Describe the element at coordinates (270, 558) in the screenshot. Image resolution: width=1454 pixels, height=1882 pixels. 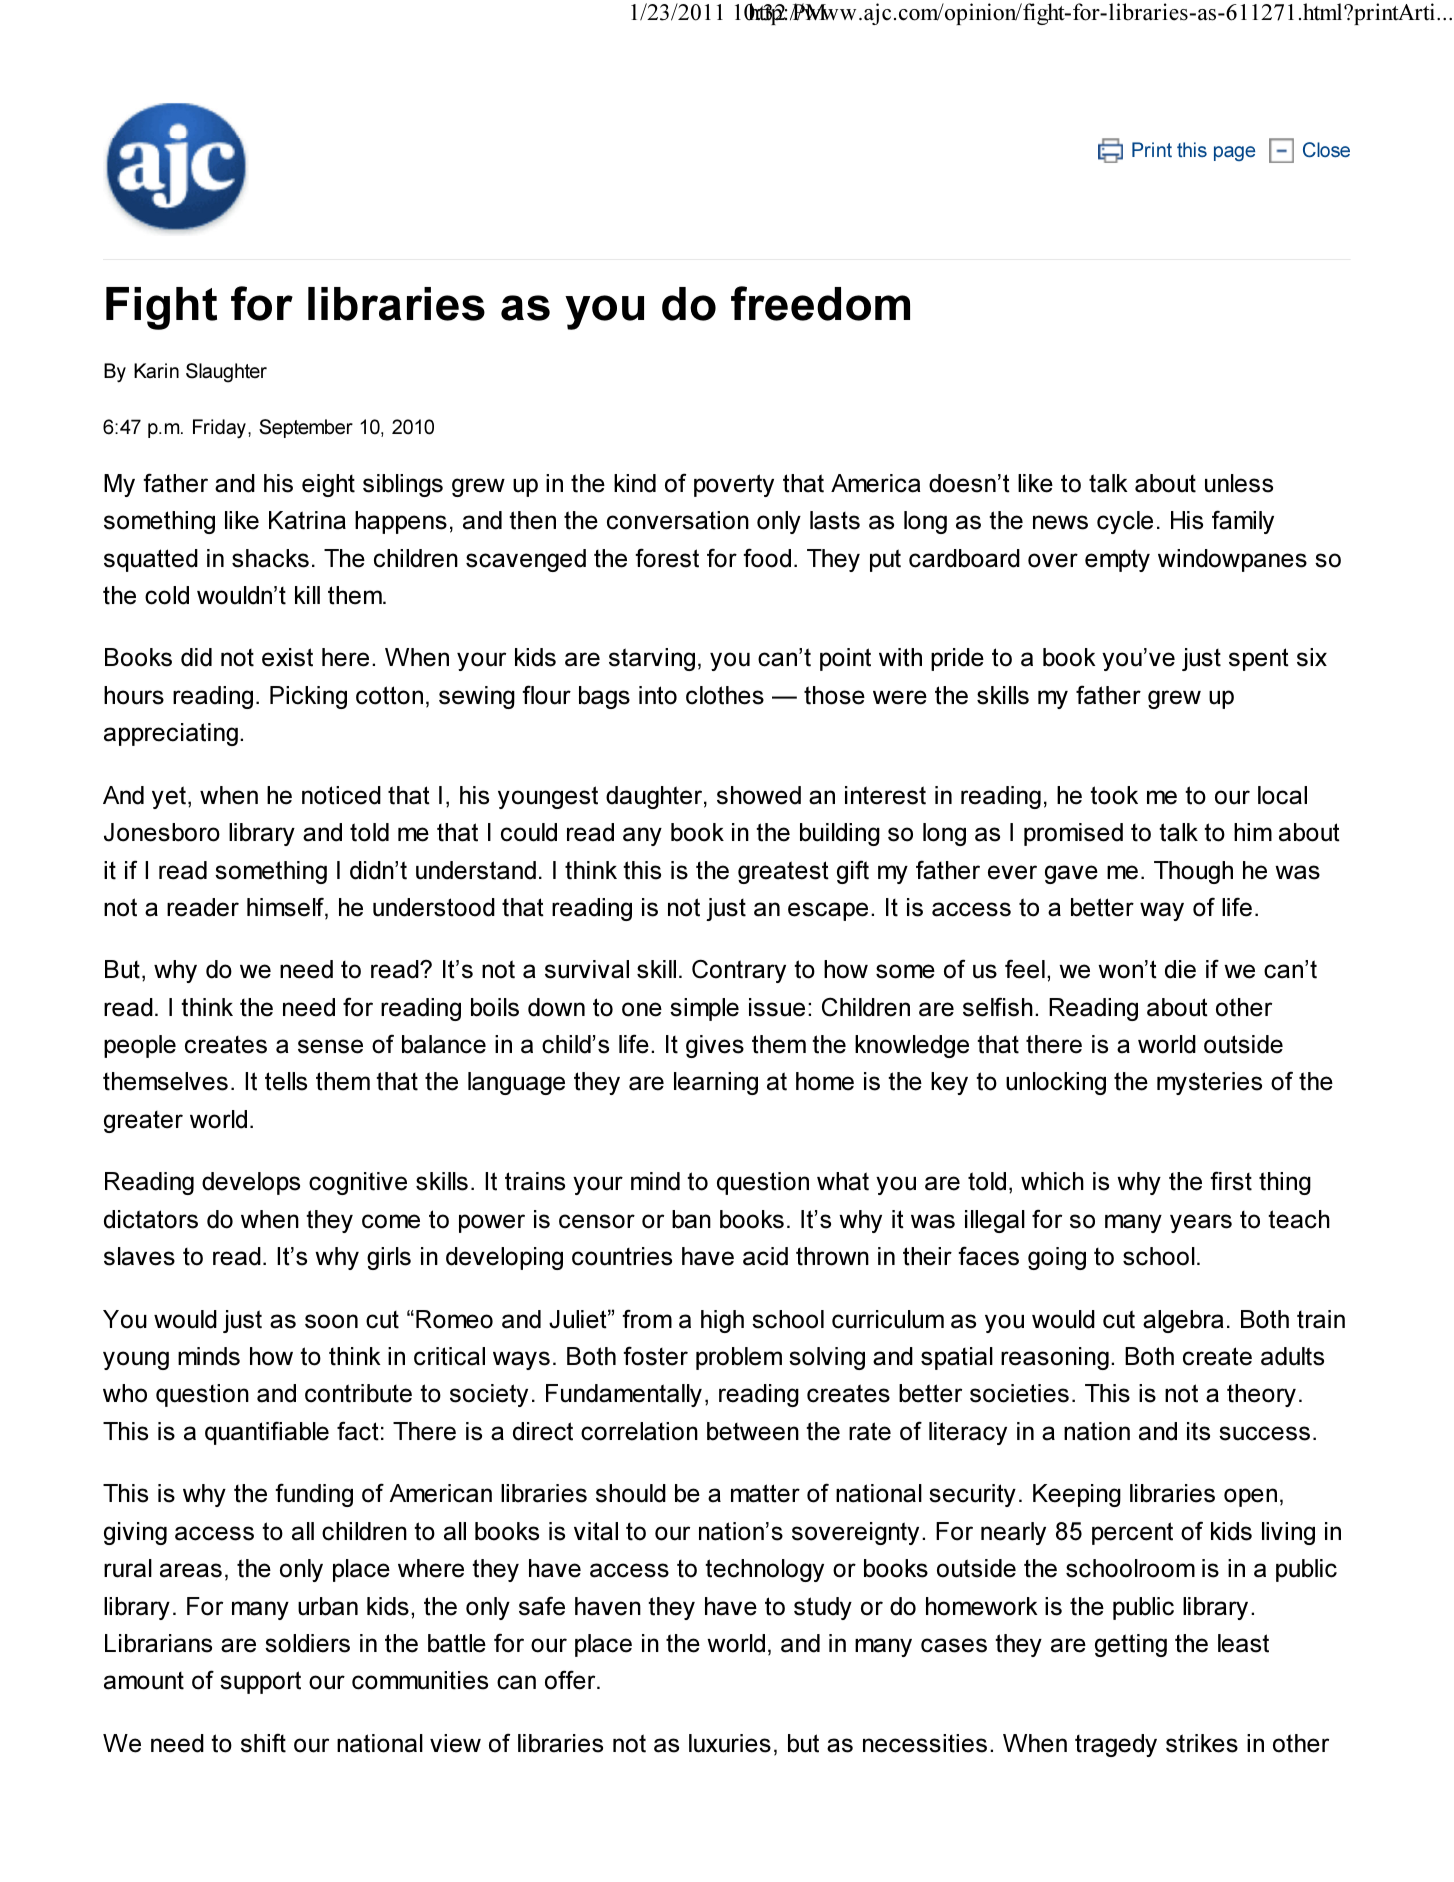
I see `shacks` at that location.
